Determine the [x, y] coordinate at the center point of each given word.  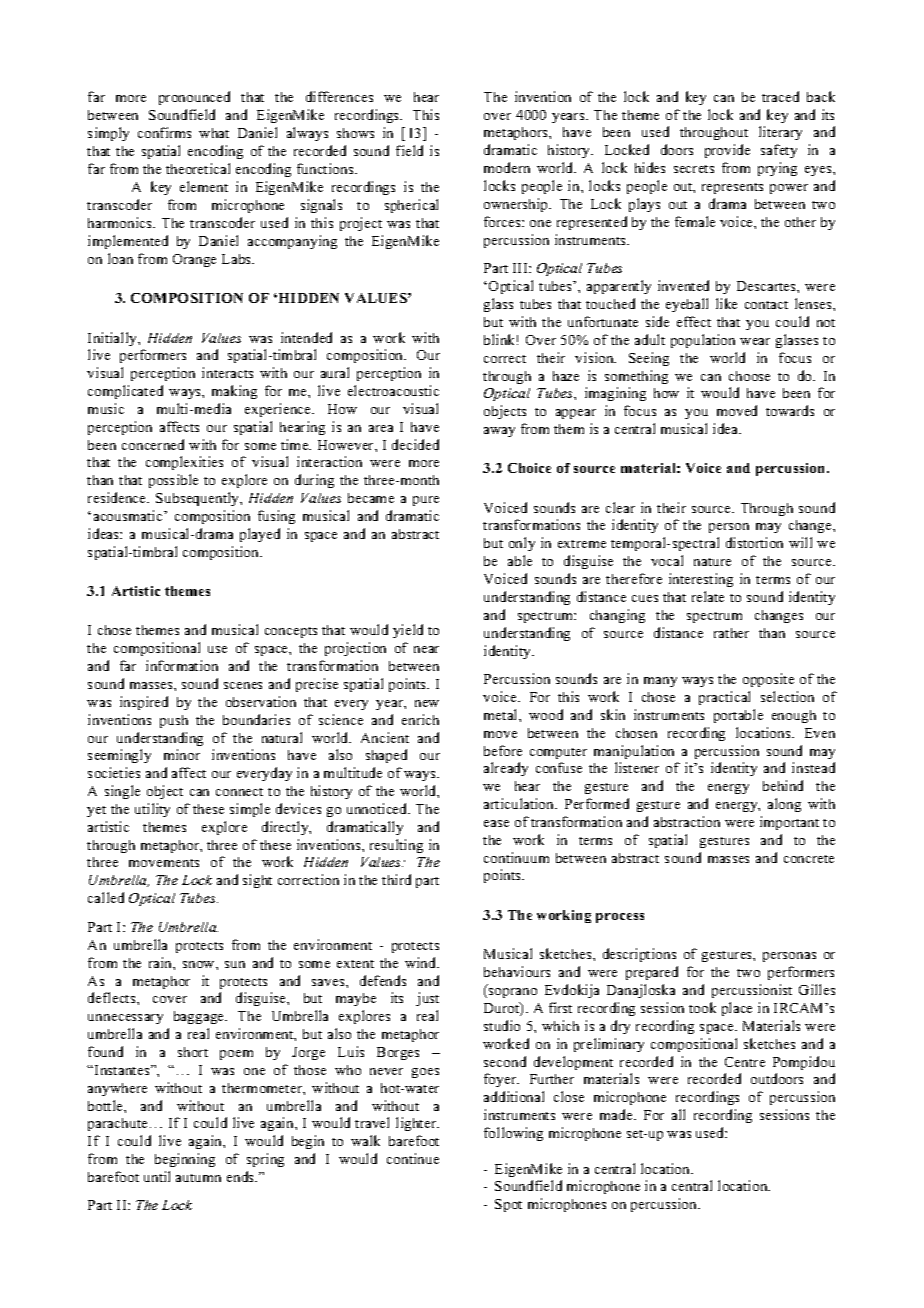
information [182, 665]
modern [507, 167]
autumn [198, 1178]
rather [731, 633]
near [426, 649]
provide [727, 151]
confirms [164, 132]
